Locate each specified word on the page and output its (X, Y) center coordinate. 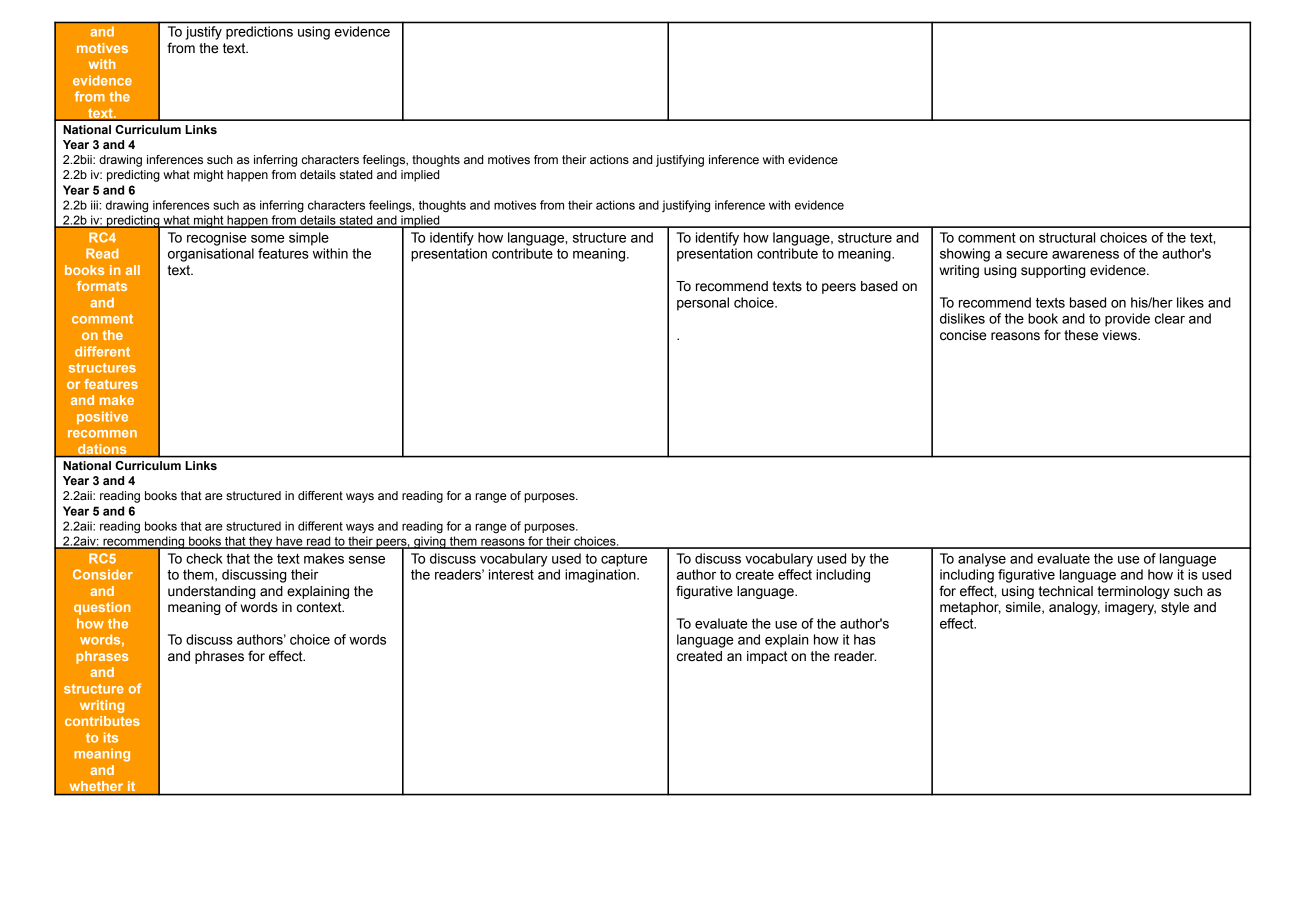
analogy (1074, 608)
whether (96, 786)
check (204, 558)
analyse (982, 560)
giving (430, 542)
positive (102, 417)
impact (767, 657)
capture (624, 560)
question (102, 608)
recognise (217, 239)
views (1121, 335)
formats (102, 286)
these (1081, 335)
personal (703, 304)
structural (1067, 237)
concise (963, 335)
